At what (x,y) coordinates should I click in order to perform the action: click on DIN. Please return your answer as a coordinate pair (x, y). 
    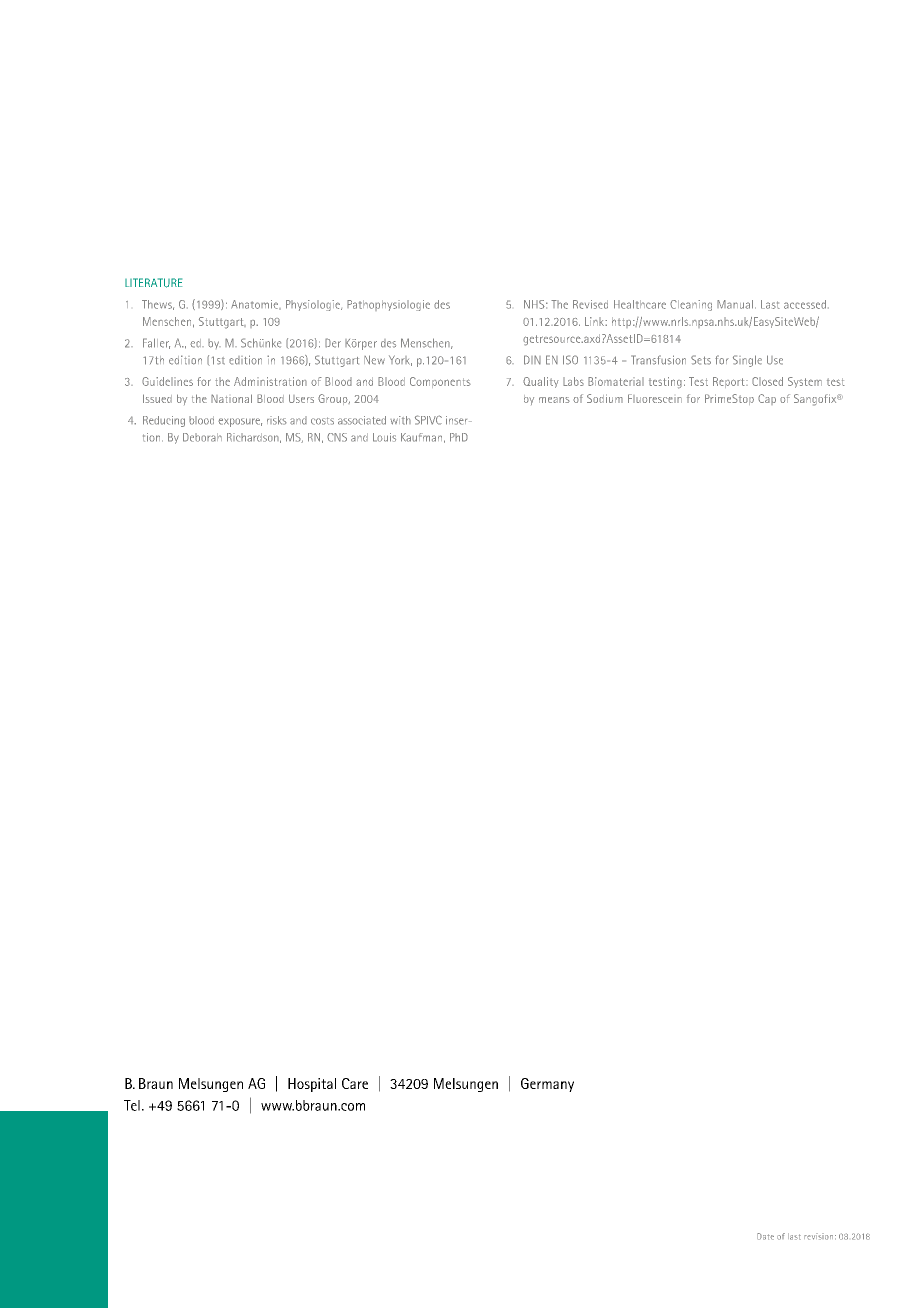
    Looking at the image, I should click on (532, 360).
